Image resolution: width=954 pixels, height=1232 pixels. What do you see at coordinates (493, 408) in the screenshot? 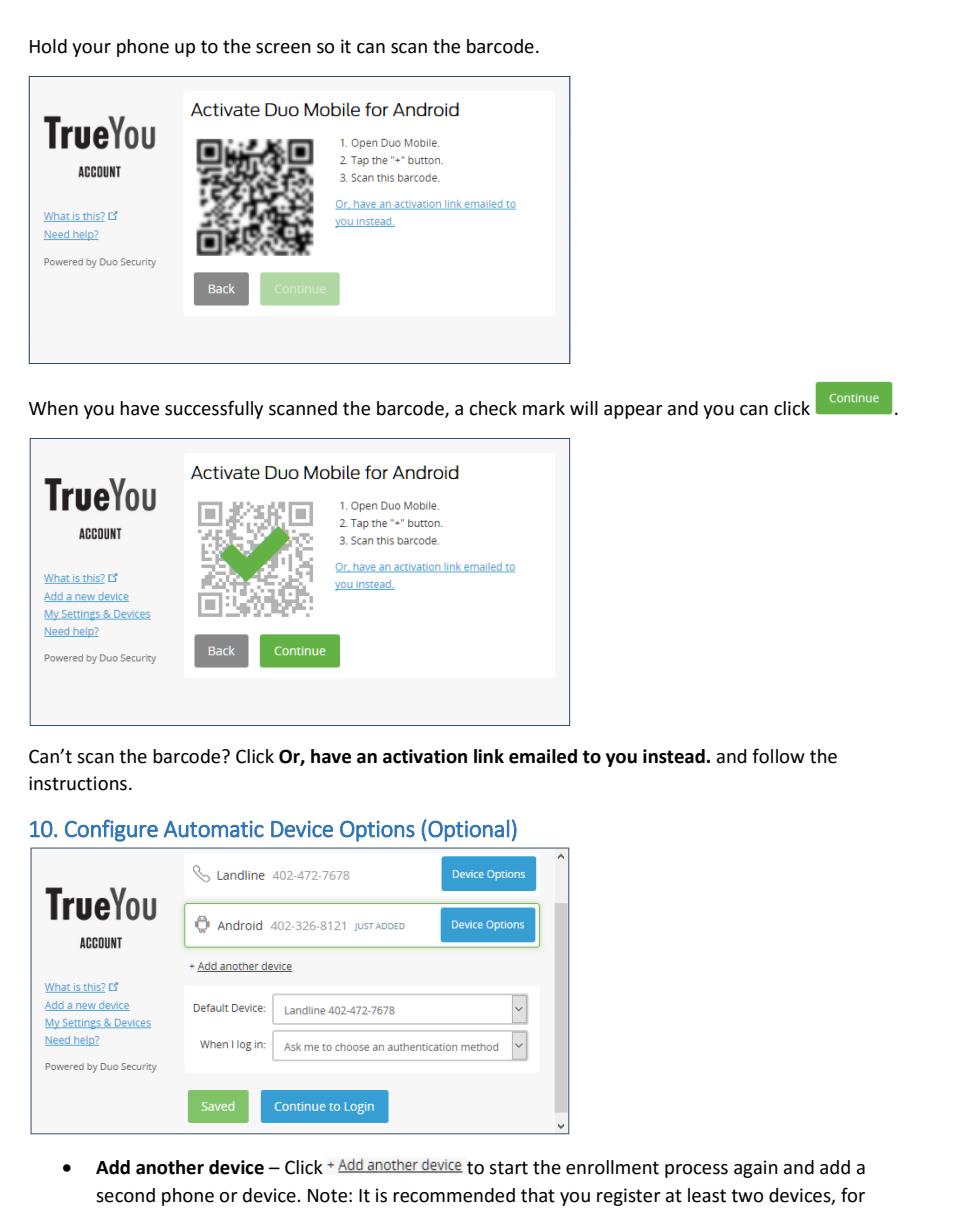
I see `check` at bounding box center [493, 408].
